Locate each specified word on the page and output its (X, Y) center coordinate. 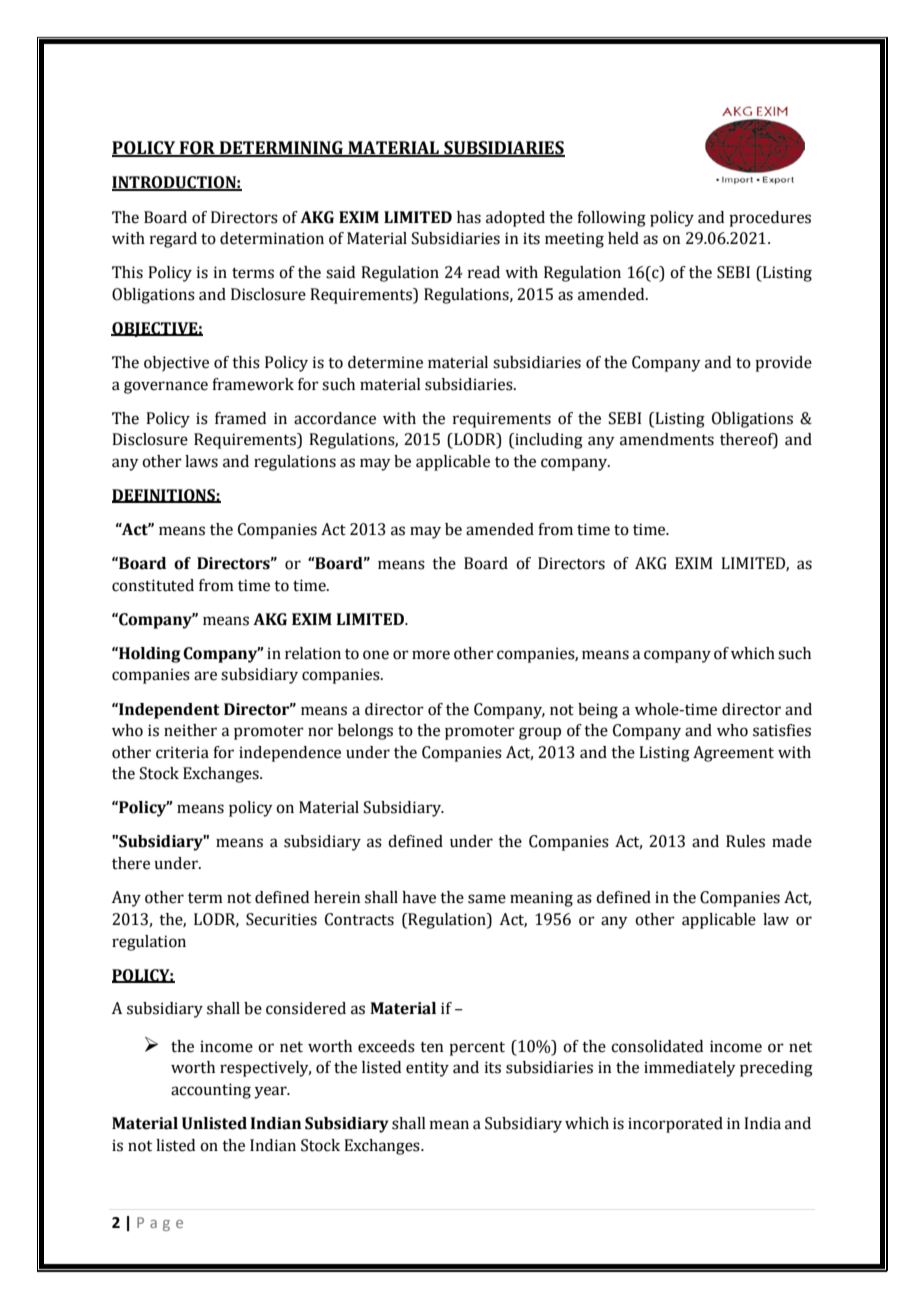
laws (201, 461)
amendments (667, 439)
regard (173, 240)
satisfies (782, 730)
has (469, 217)
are (205, 676)
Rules (745, 841)
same (487, 899)
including (548, 441)
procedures (770, 219)
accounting (211, 1091)
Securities (281, 919)
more (431, 655)
